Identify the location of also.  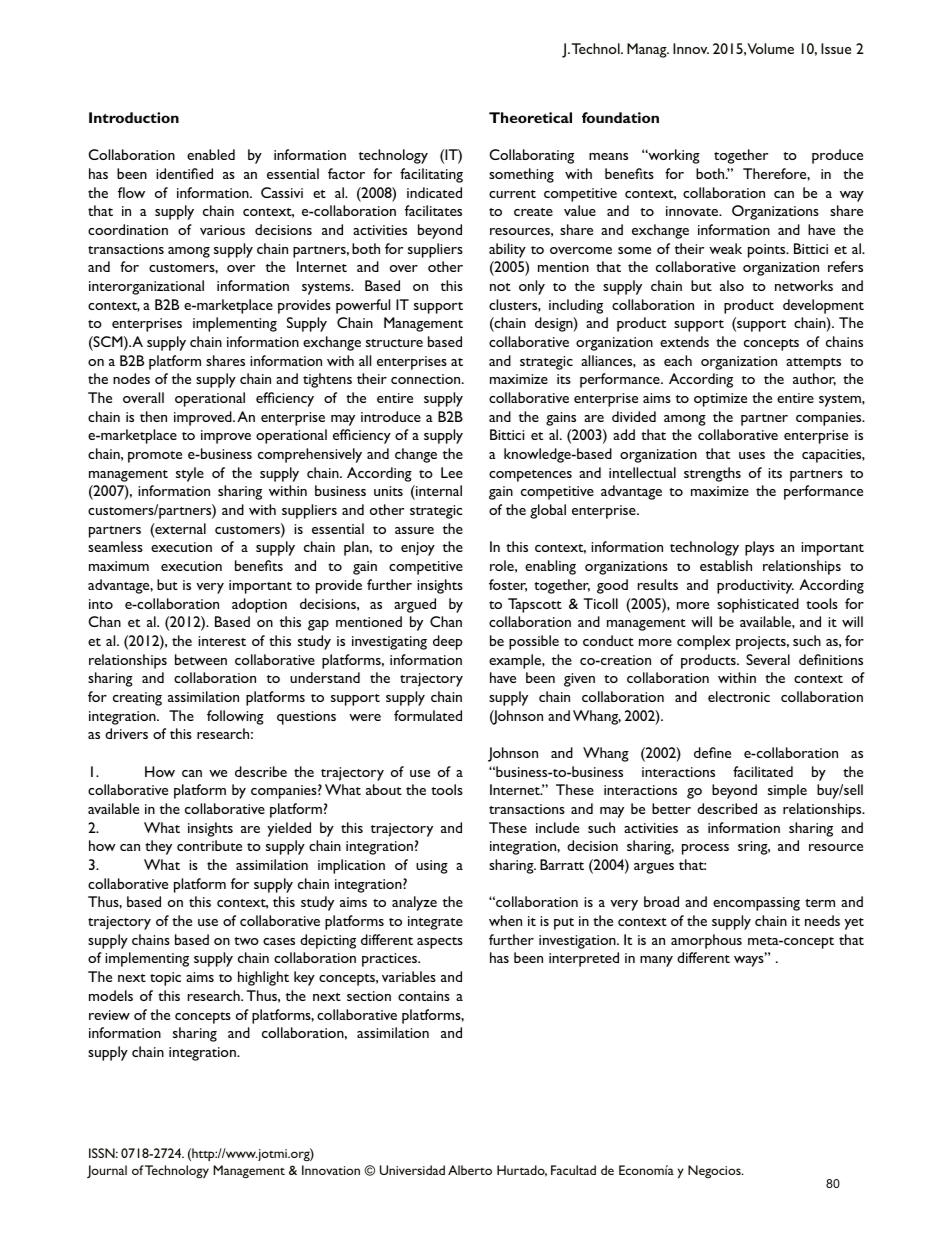
(732, 285).
